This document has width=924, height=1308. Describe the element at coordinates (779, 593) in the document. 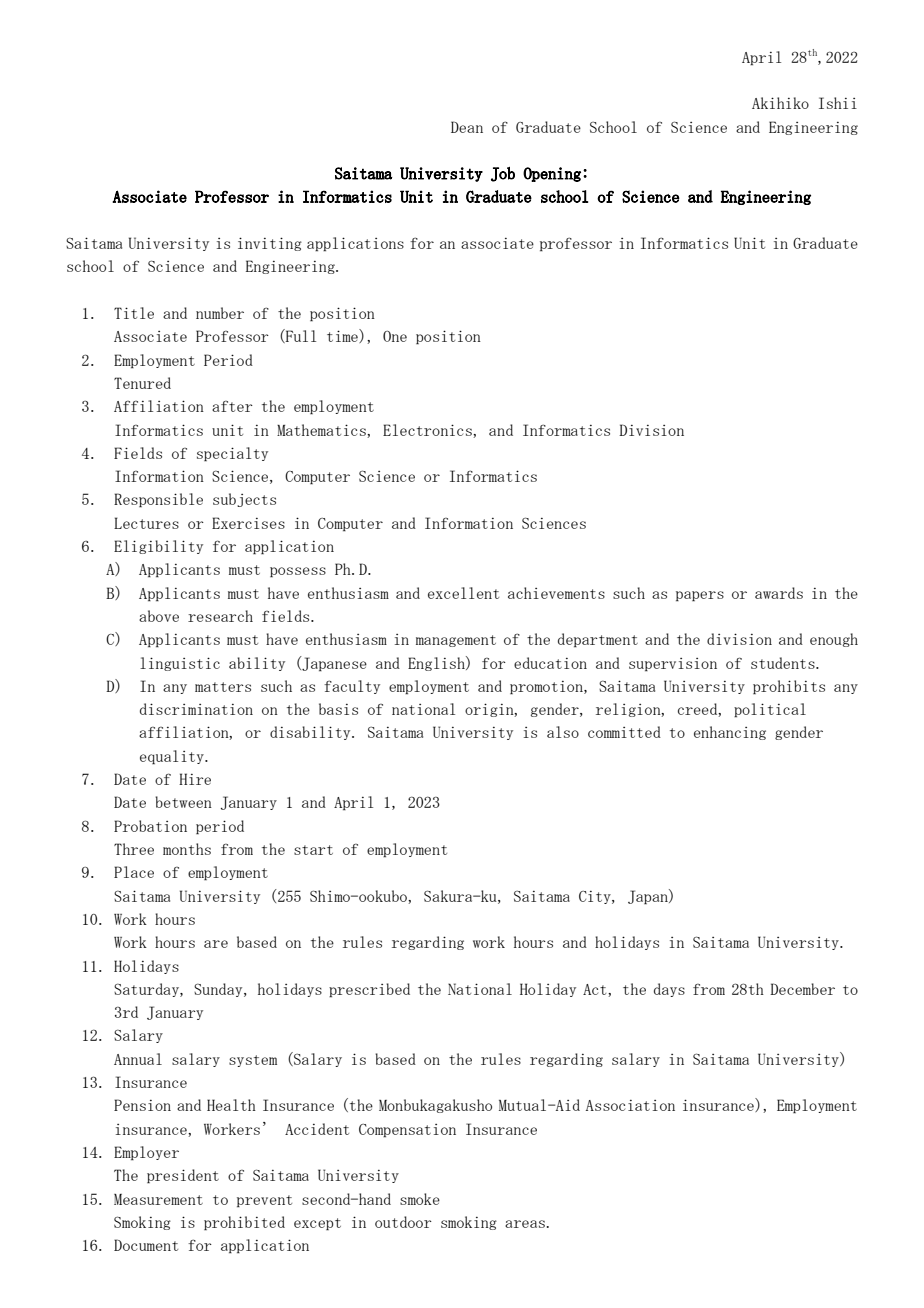

I see `awards` at that location.
